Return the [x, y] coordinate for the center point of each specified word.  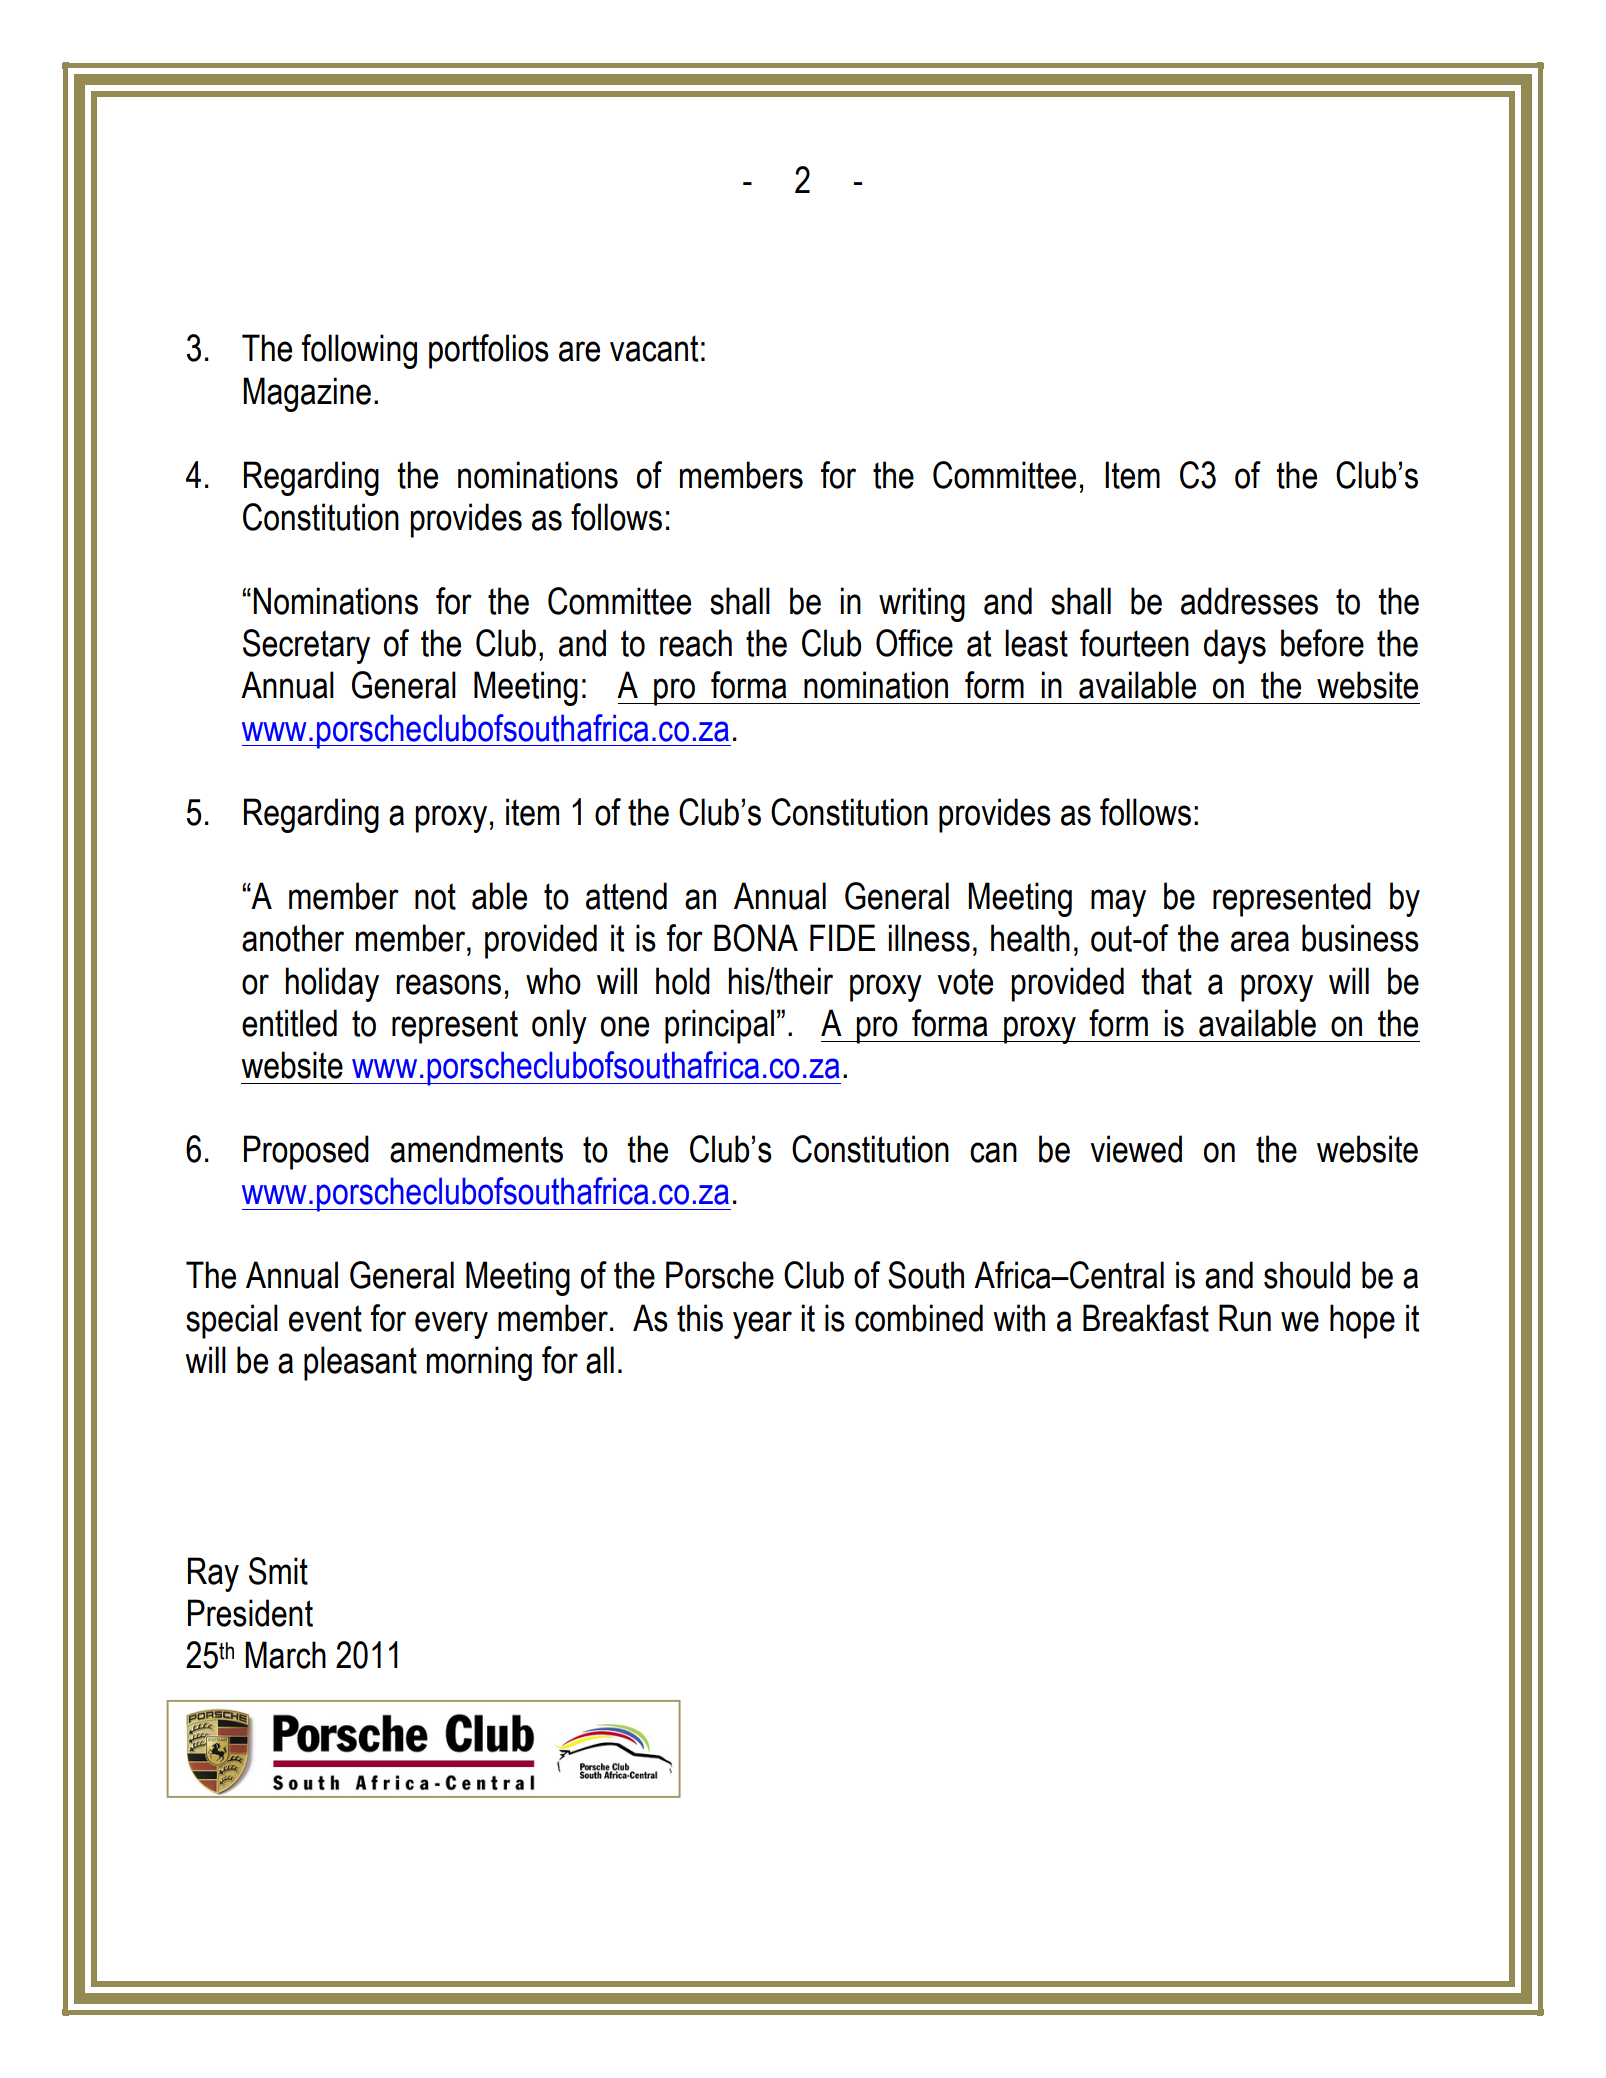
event [325, 1318]
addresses [1249, 601]
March [285, 1655]
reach [696, 643]
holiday [332, 984]
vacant [654, 348]
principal [719, 1026]
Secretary [306, 646]
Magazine [307, 394]
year [762, 1325]
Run [1245, 1318]
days [1235, 646]
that [1167, 981]
